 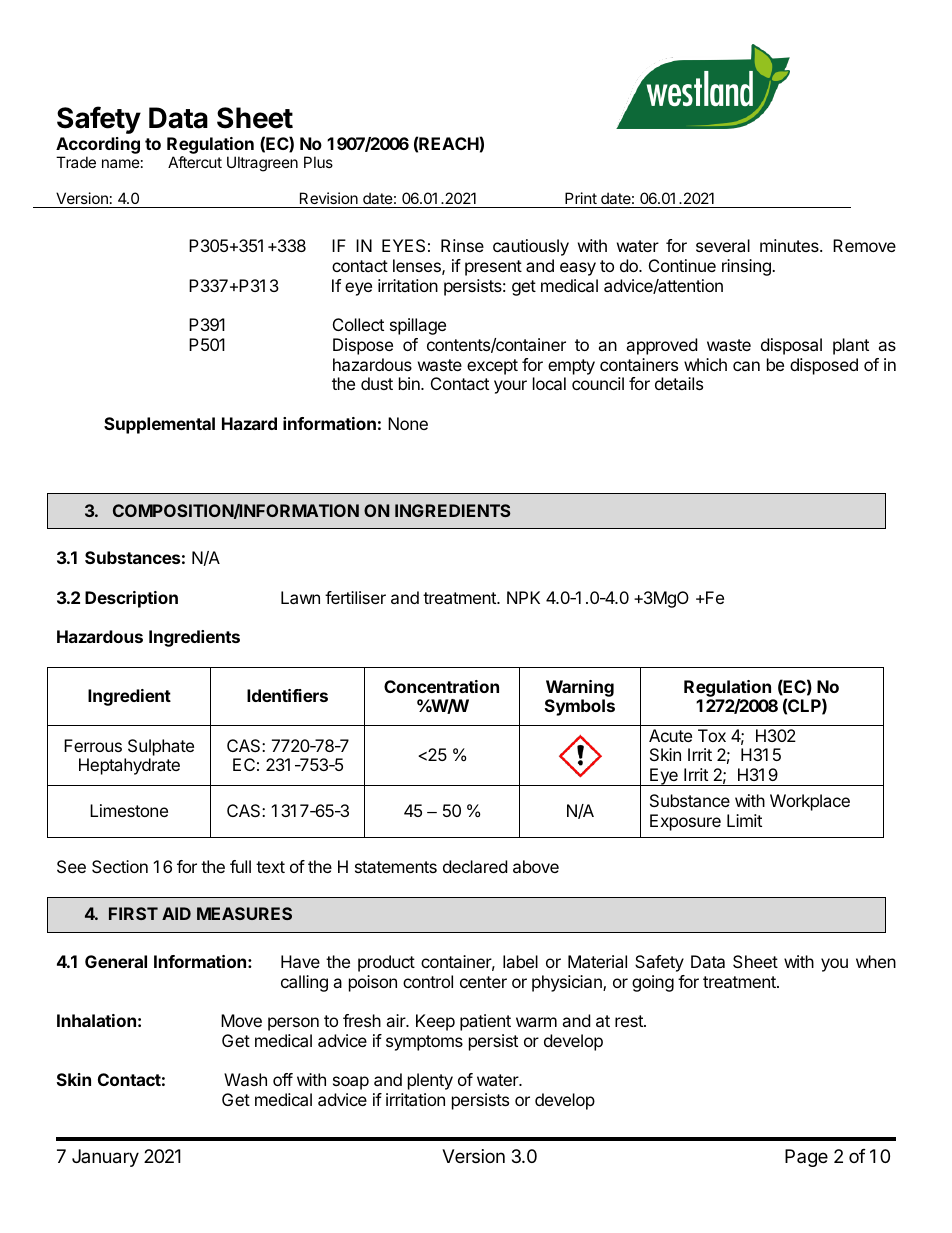 I want to click on January, so click(x=105, y=1158).
